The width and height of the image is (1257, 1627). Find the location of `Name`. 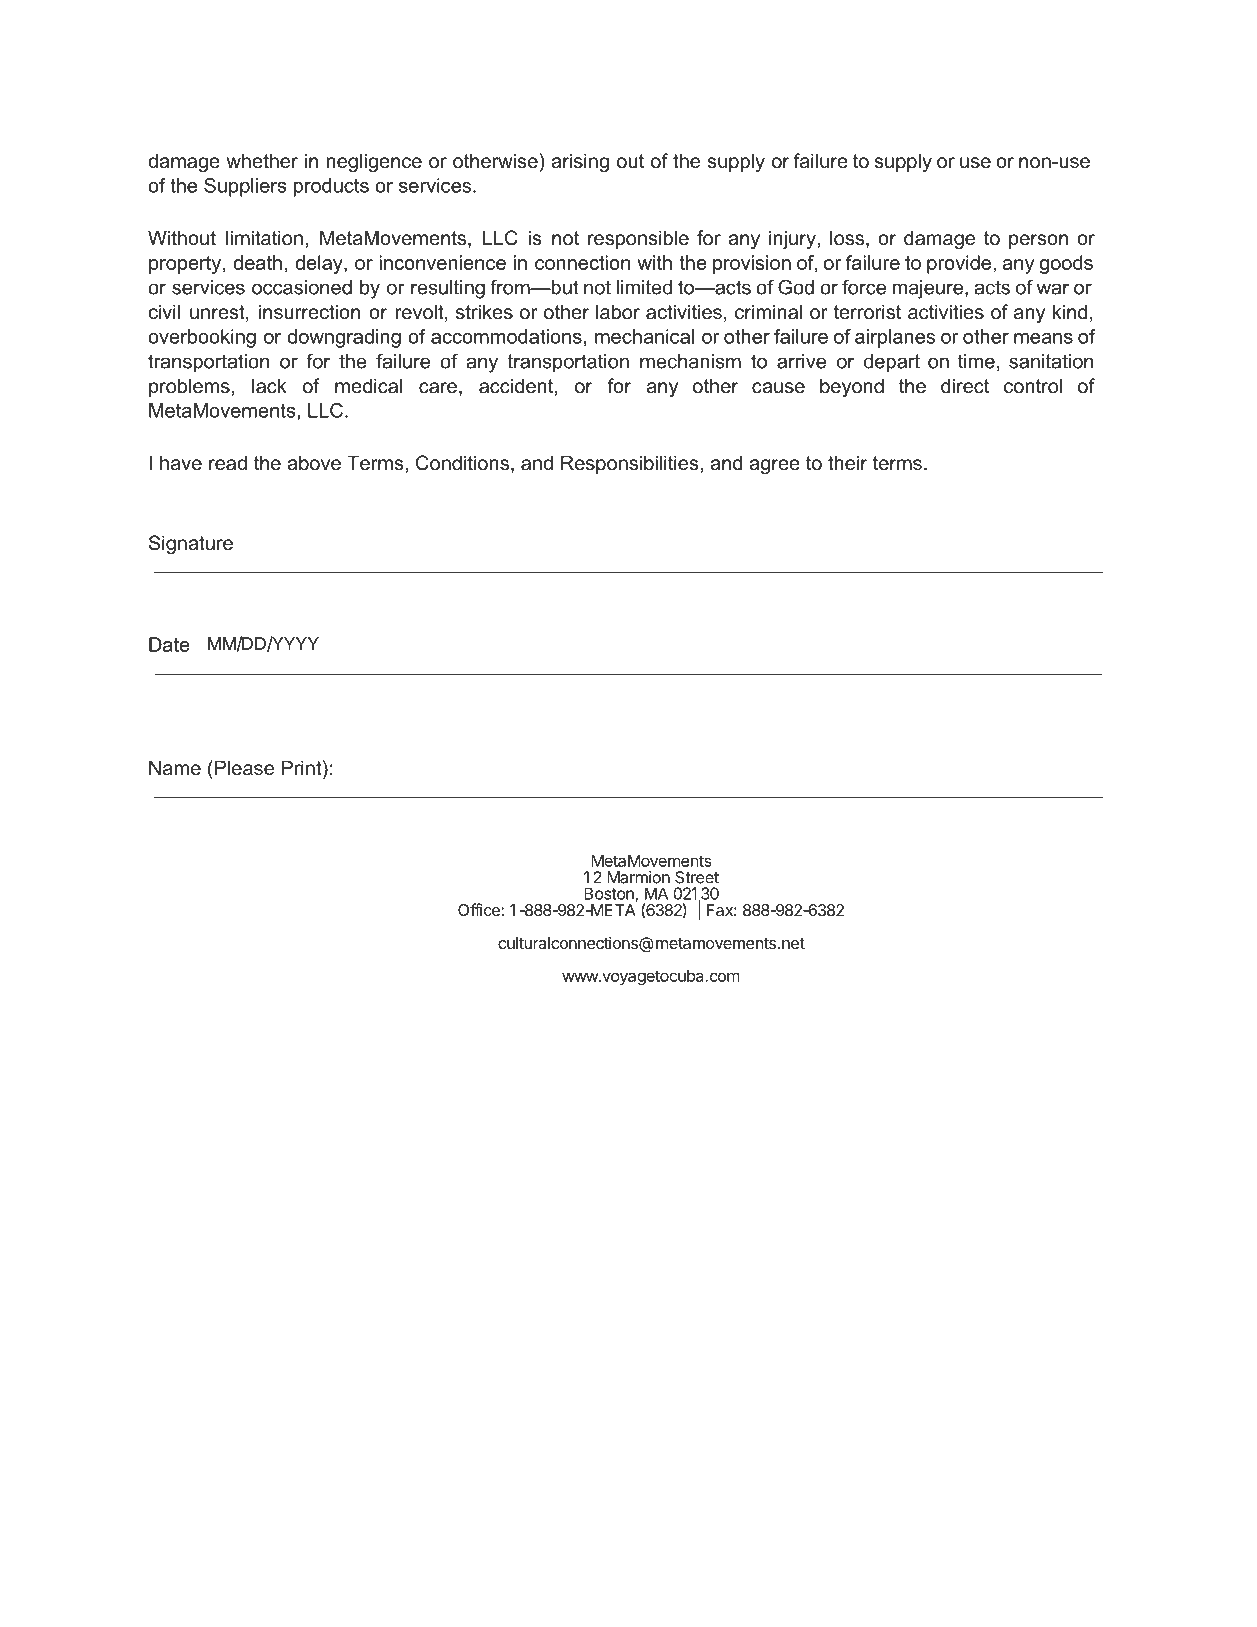

Name is located at coordinates (175, 768).
